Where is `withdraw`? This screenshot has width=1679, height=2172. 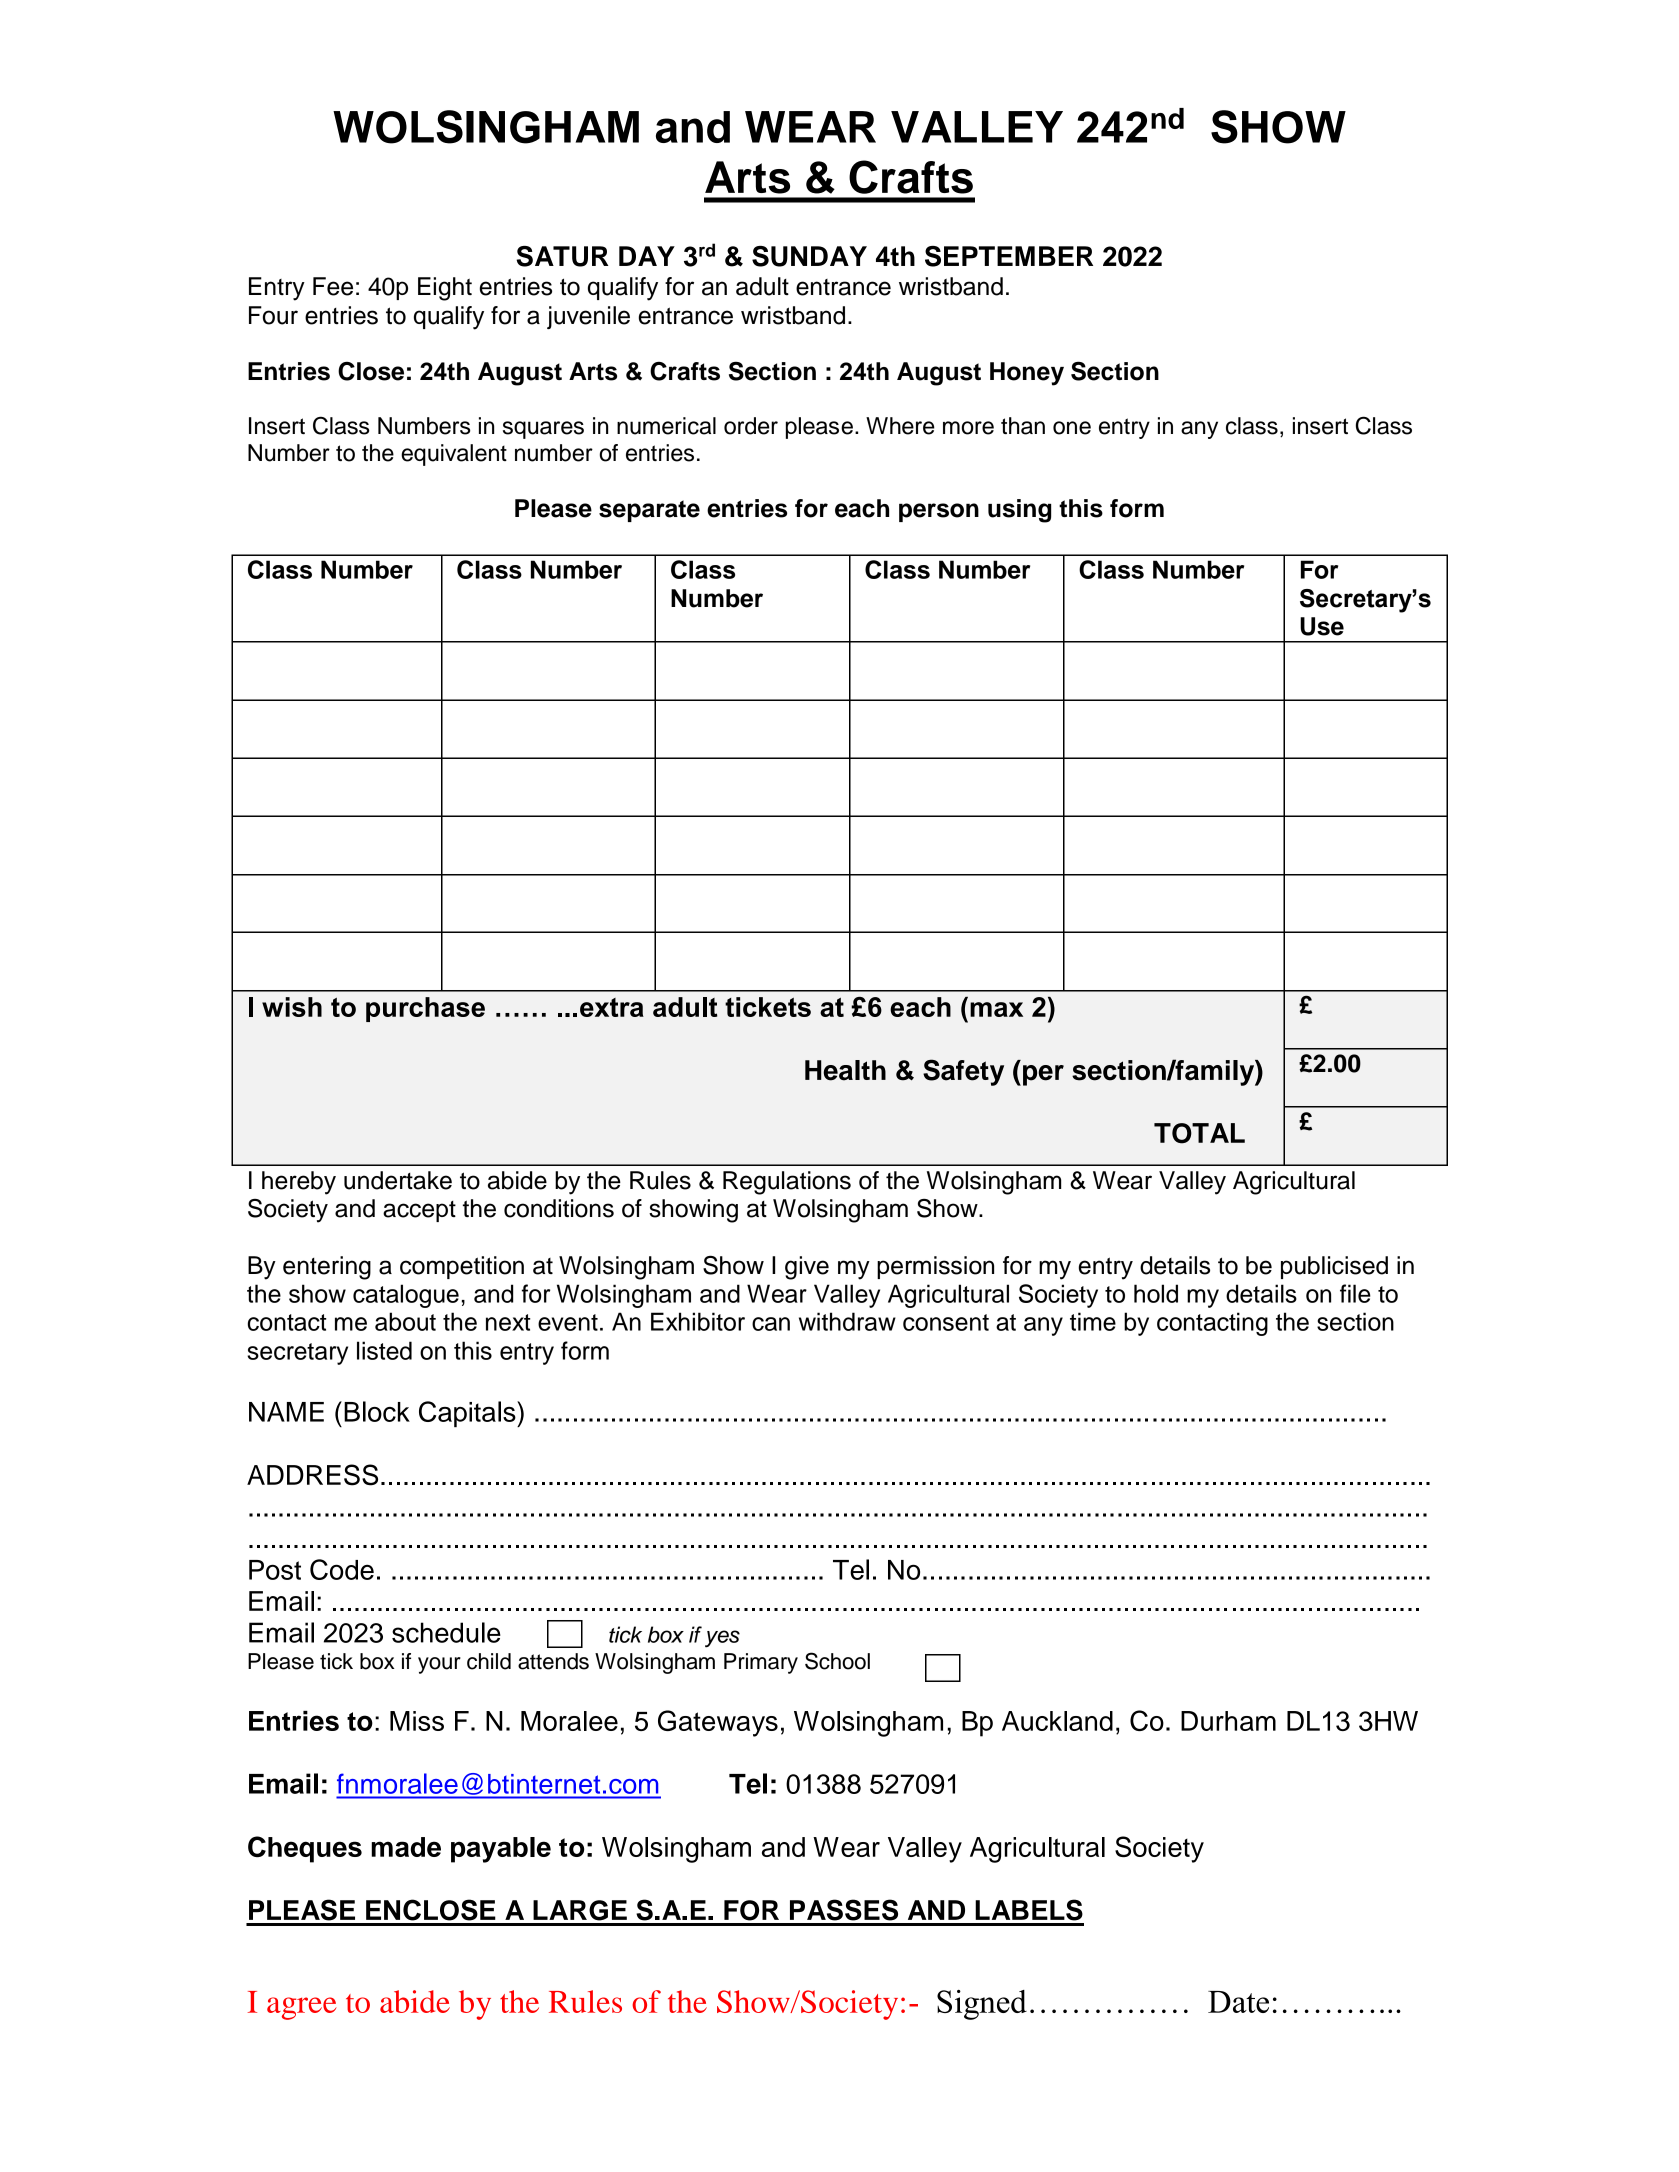 withdraw is located at coordinates (847, 1321).
